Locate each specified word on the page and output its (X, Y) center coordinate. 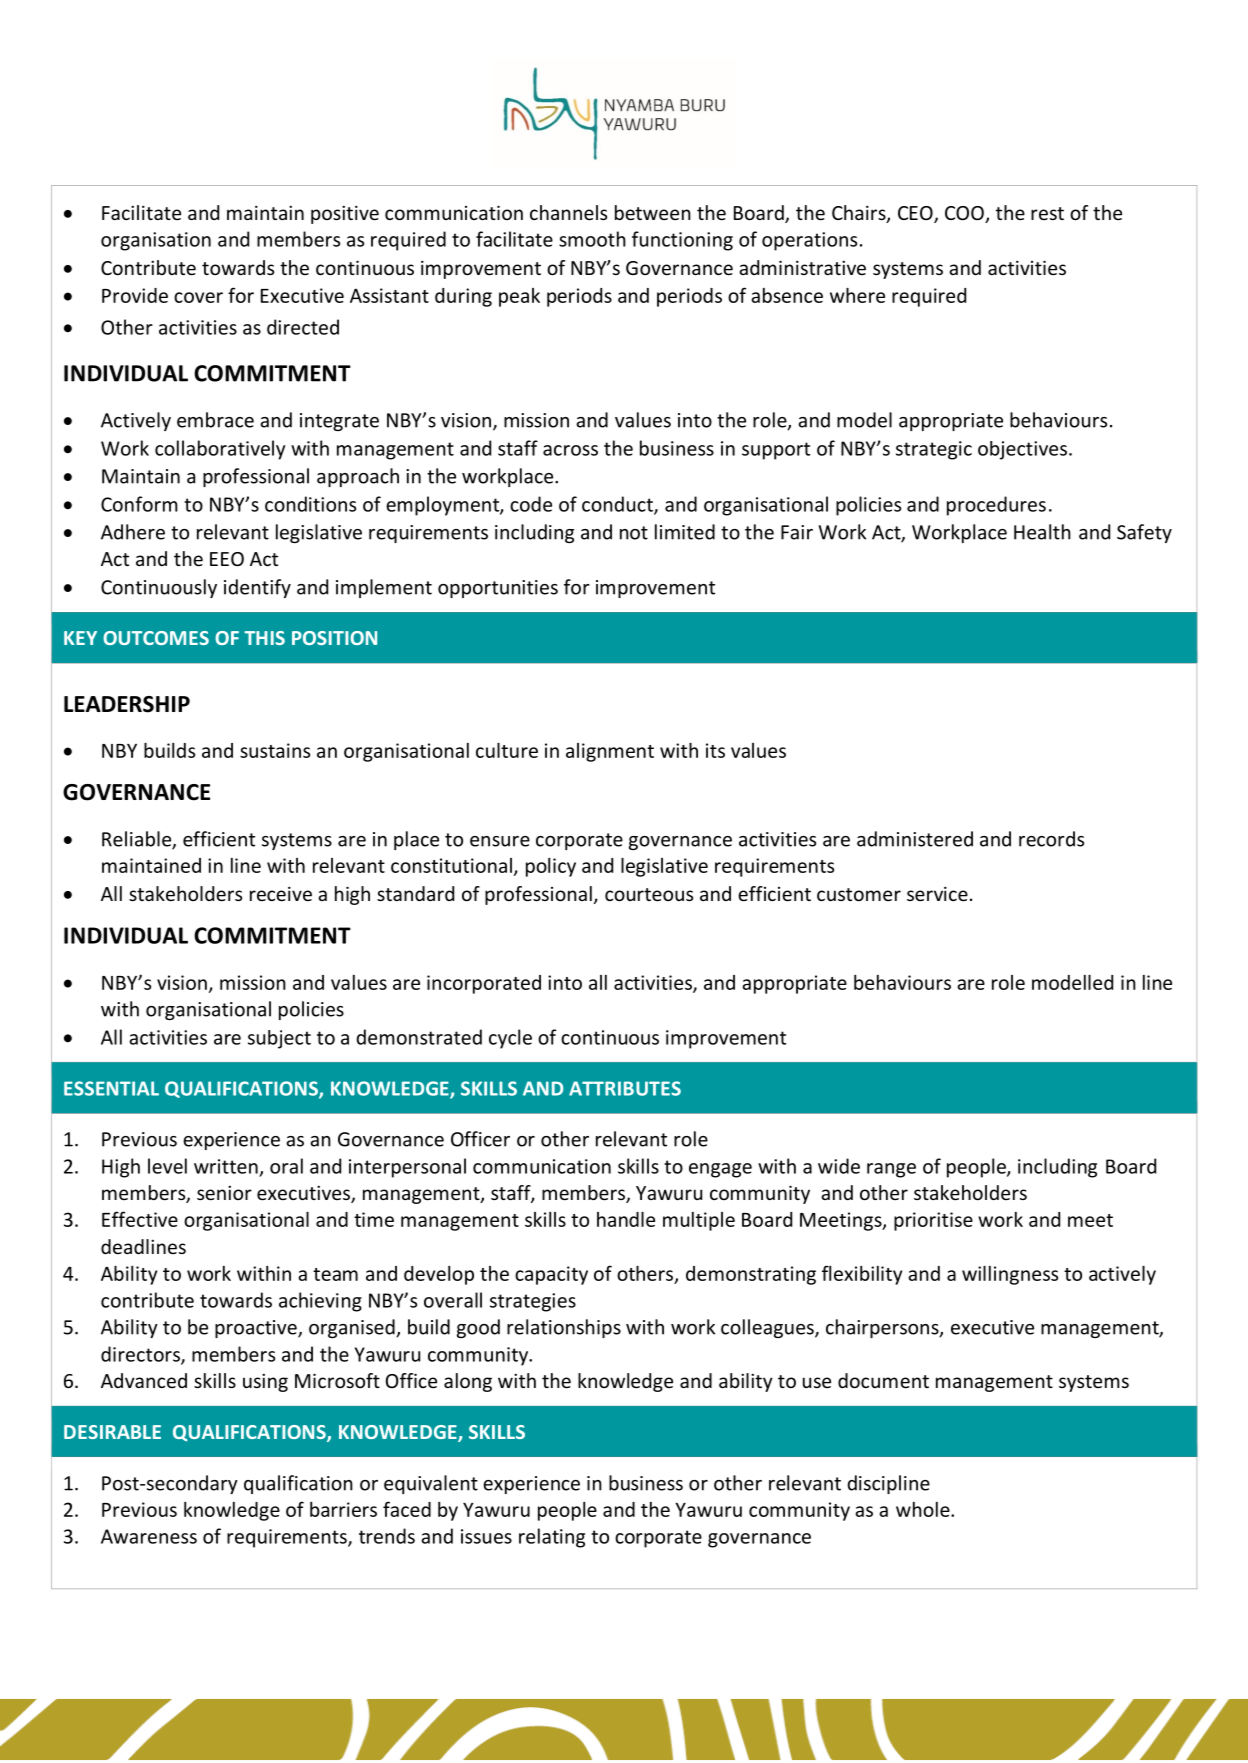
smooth (592, 239)
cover (198, 297)
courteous (649, 894)
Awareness (149, 1536)
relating (552, 1538)
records (1051, 839)
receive (281, 893)
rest (1047, 213)
